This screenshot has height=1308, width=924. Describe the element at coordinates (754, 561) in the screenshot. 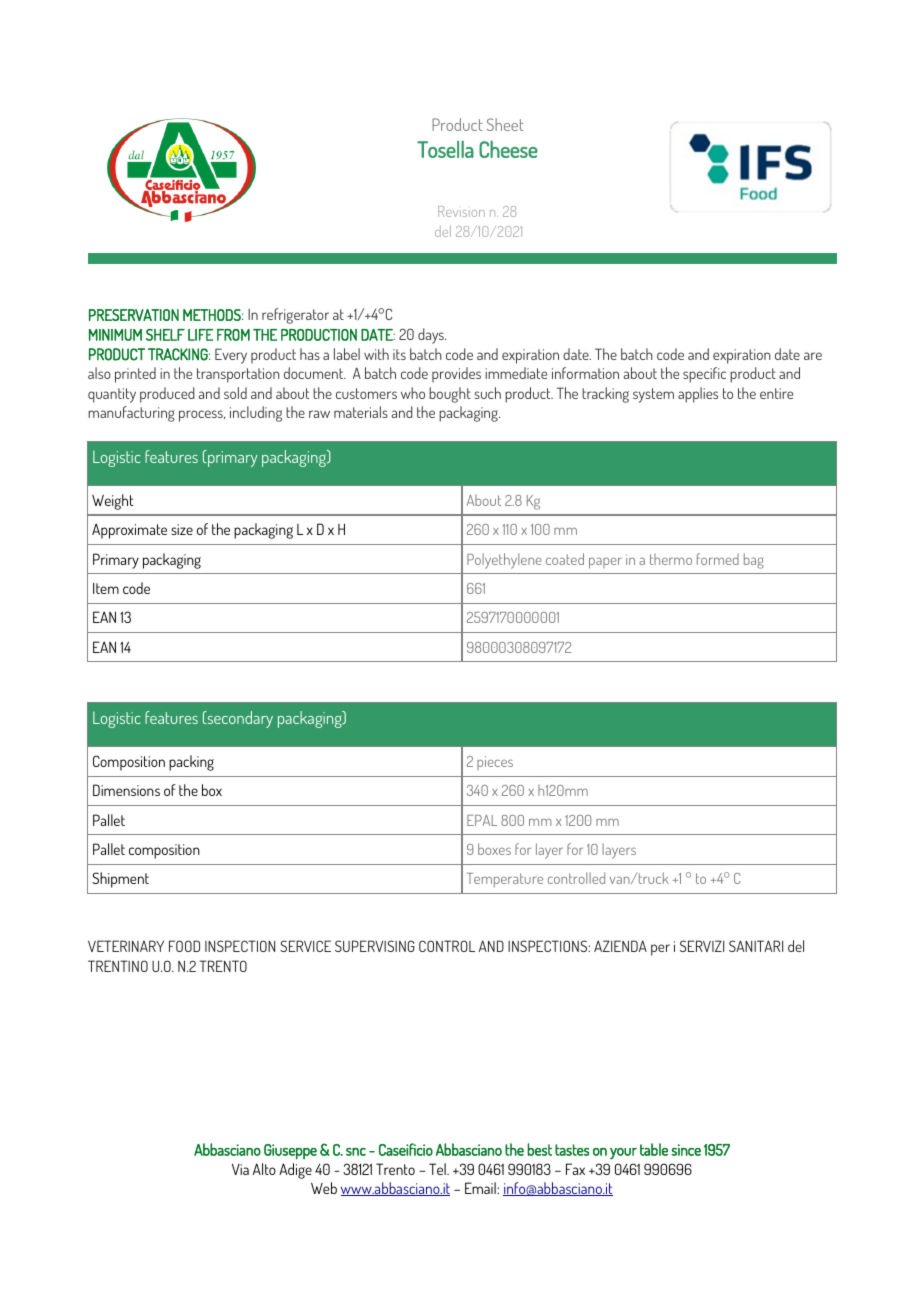

I see `bag` at that location.
